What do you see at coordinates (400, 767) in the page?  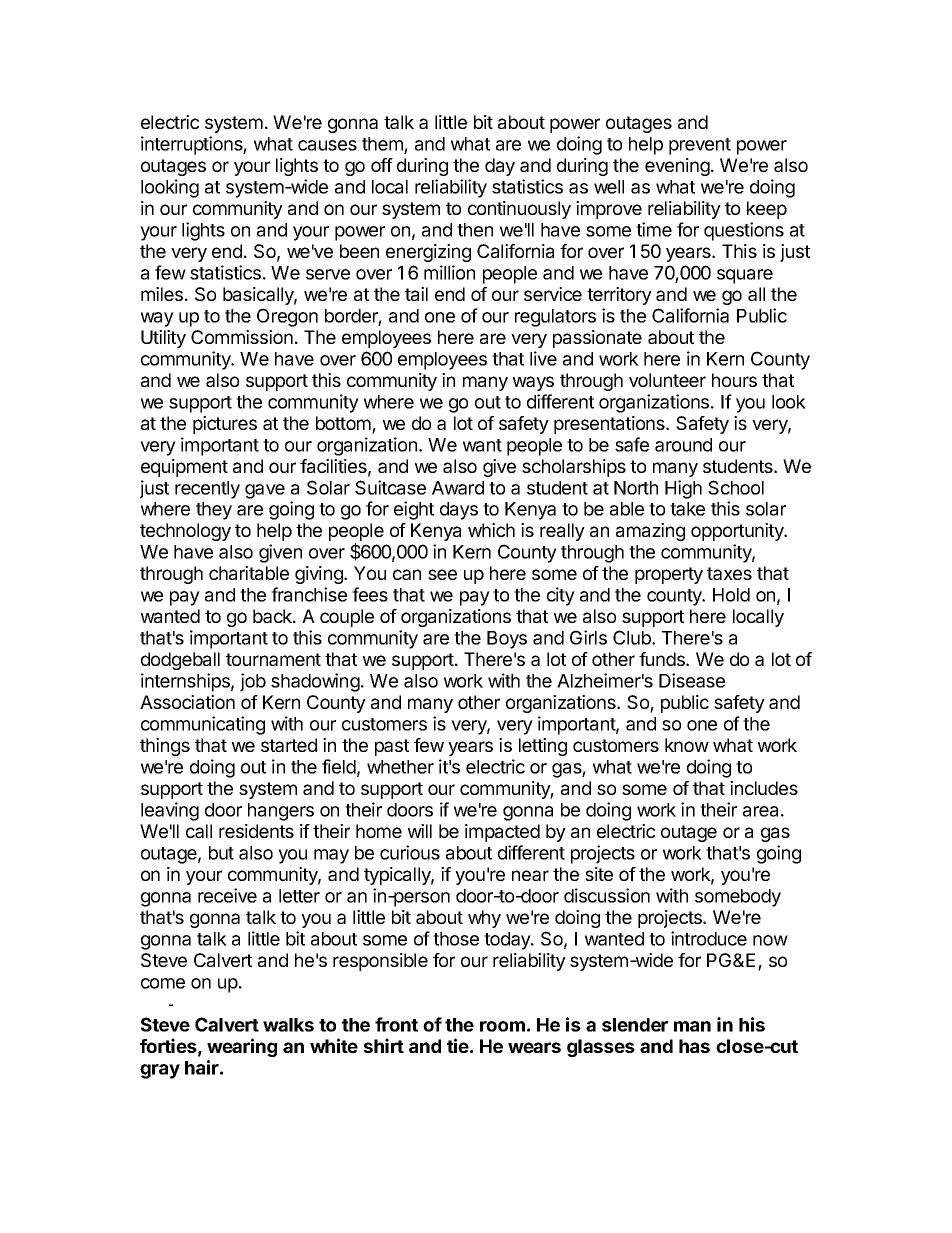 I see `whether` at bounding box center [400, 767].
